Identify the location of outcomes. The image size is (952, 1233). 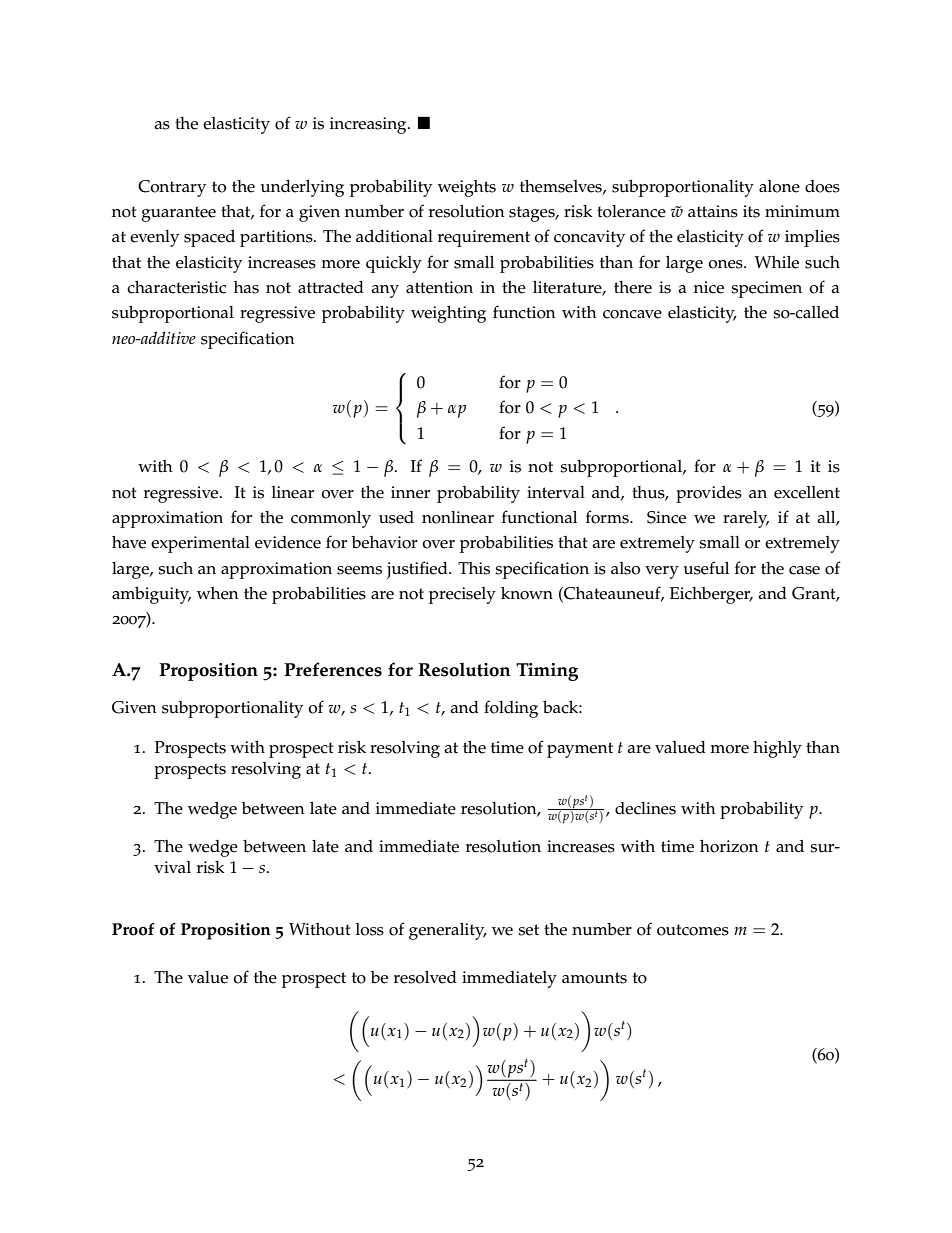
(693, 930).
